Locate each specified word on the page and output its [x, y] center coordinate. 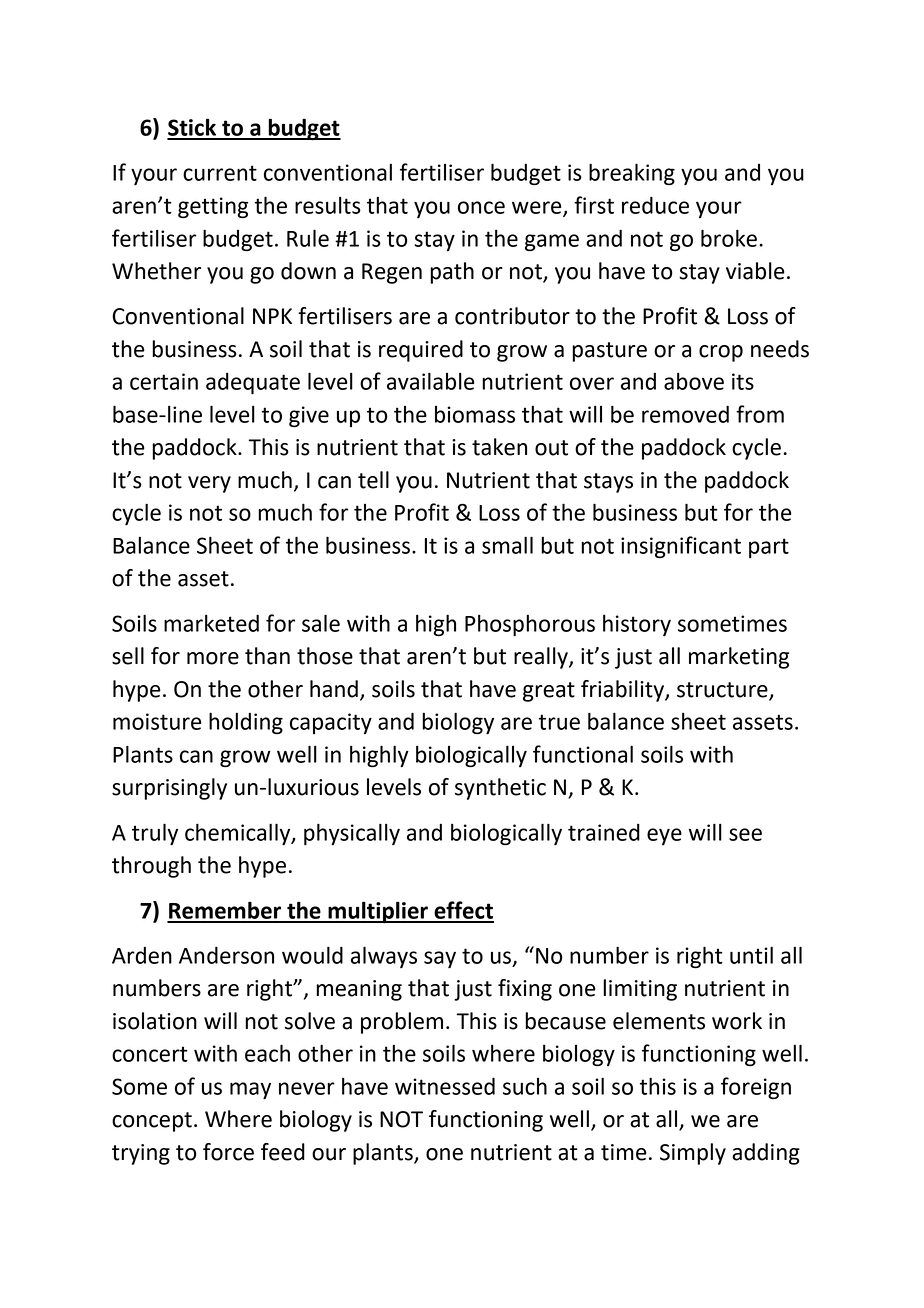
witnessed [445, 1086]
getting [213, 207]
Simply [693, 1154]
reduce [655, 205]
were [538, 208]
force [228, 1152]
